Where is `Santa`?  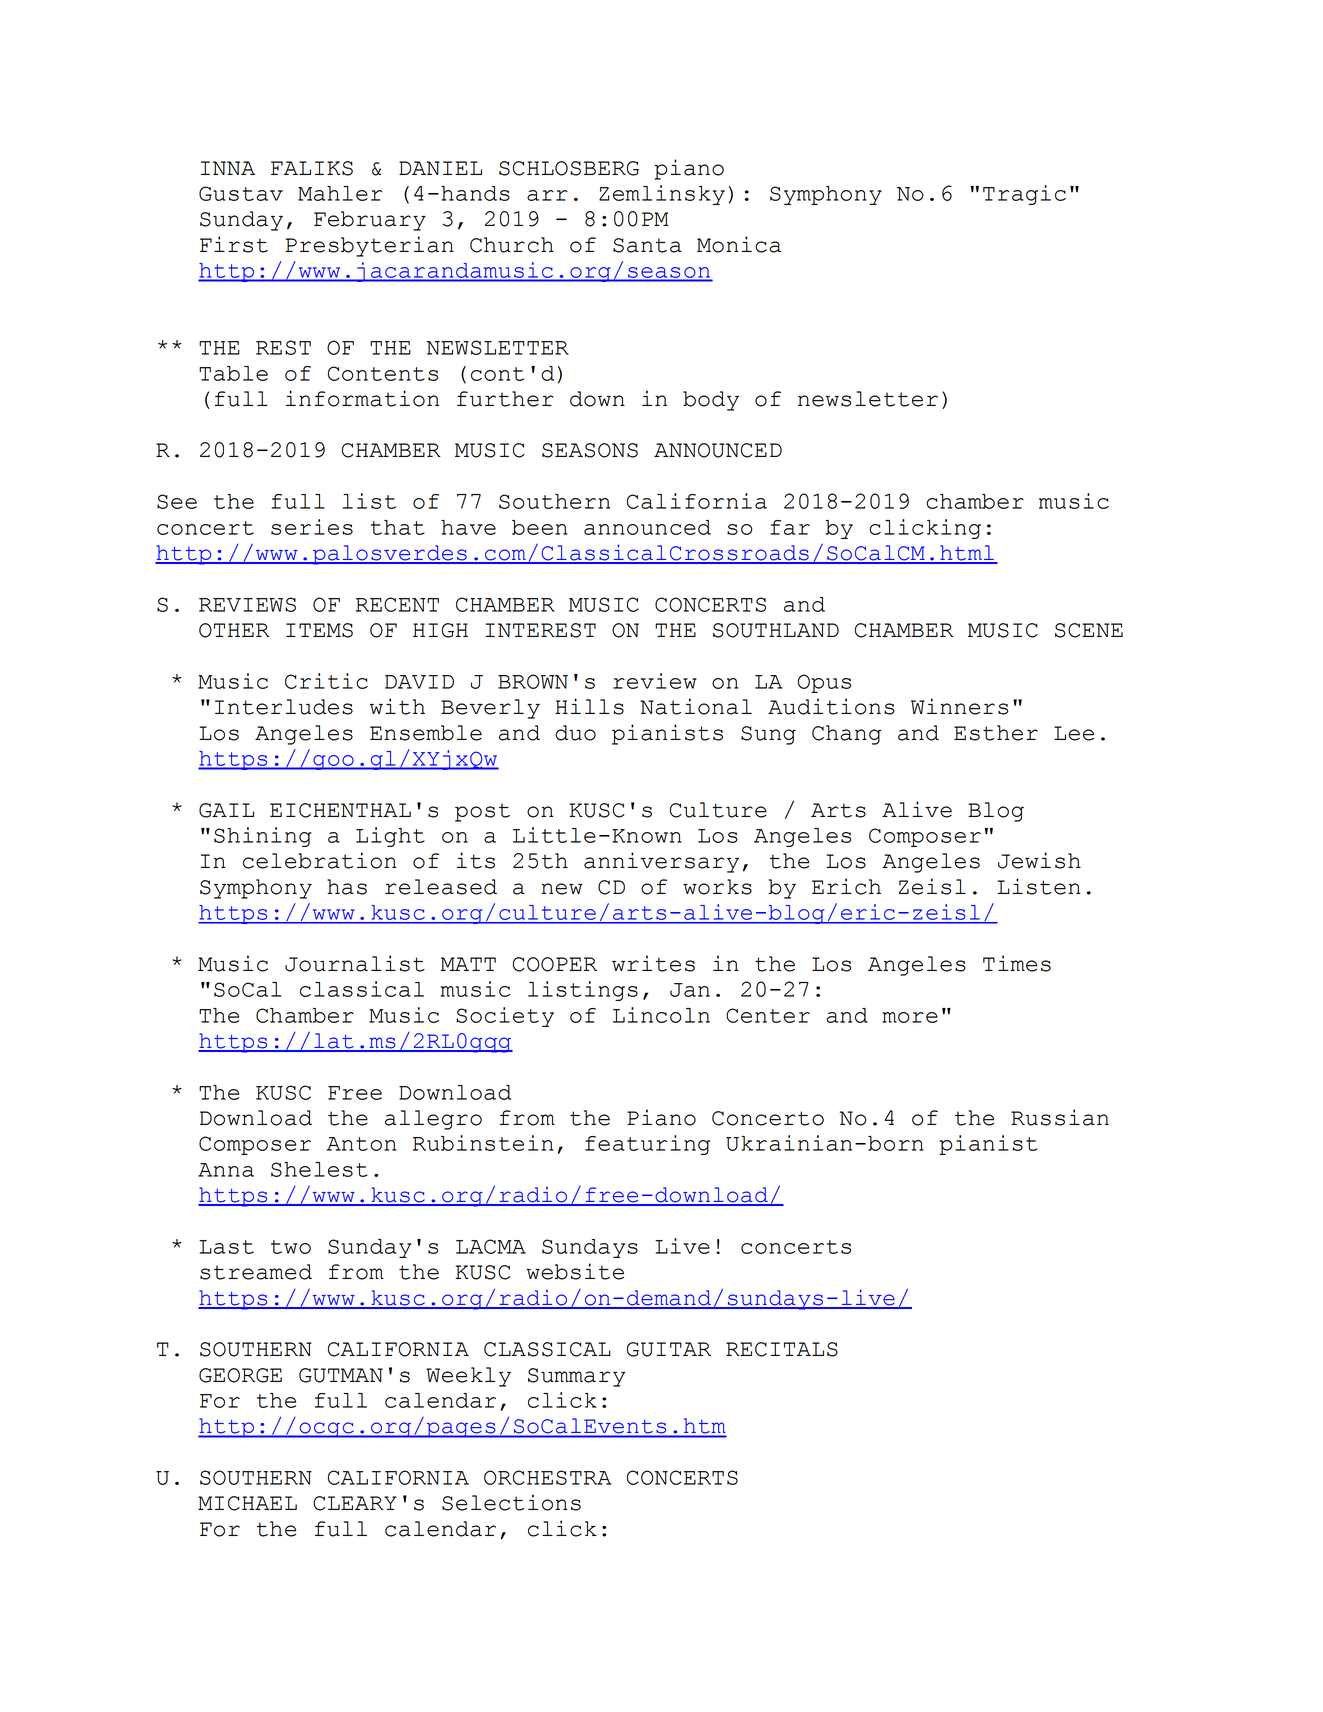
Santa is located at coordinates (647, 245).
